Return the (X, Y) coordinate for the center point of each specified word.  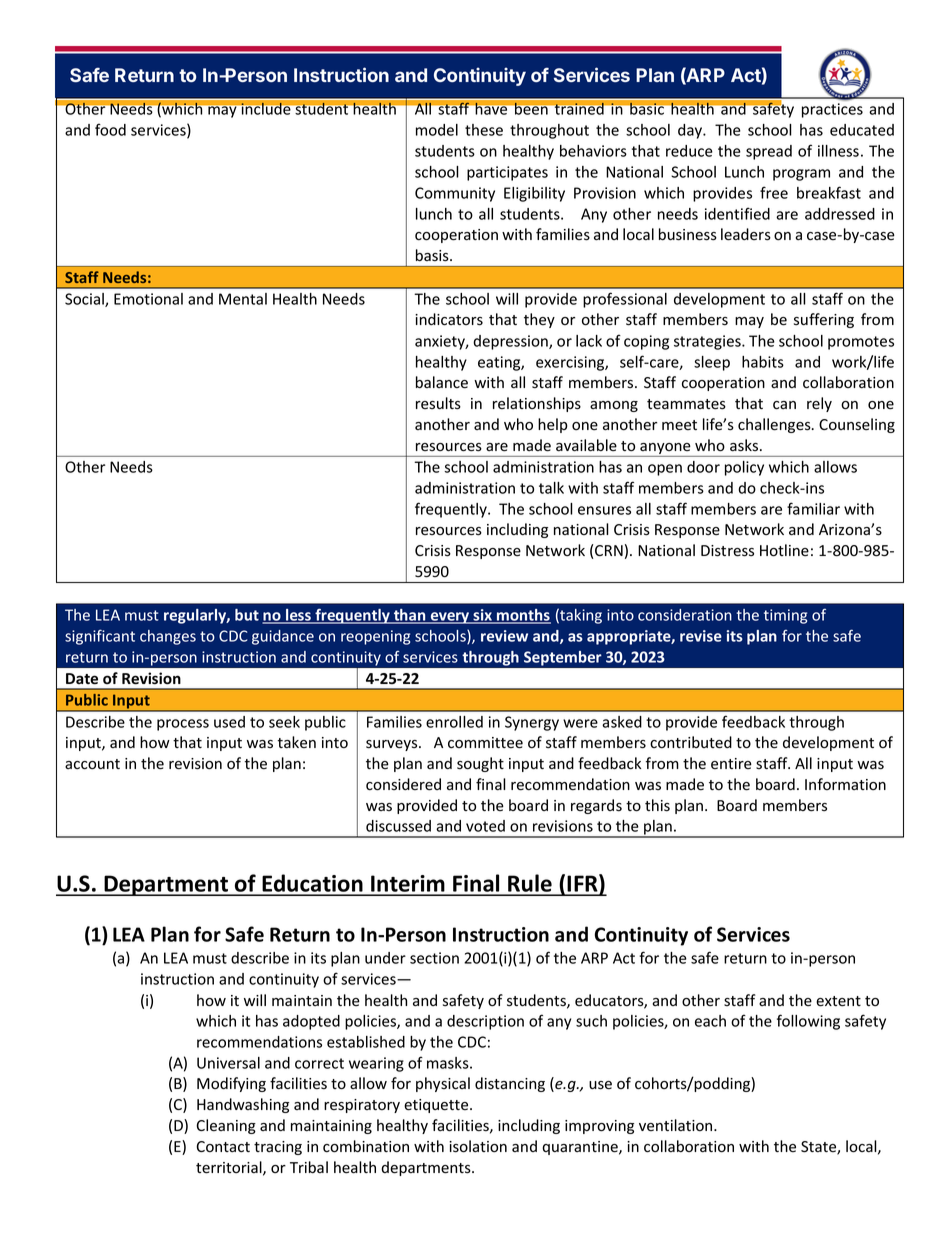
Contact (223, 1147)
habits (763, 362)
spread (769, 152)
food (110, 129)
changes (168, 637)
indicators (449, 319)
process (183, 725)
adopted (311, 1022)
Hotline (784, 550)
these (484, 130)
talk (551, 488)
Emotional (148, 299)
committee (485, 743)
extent (838, 1001)
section (434, 958)
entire (731, 763)
